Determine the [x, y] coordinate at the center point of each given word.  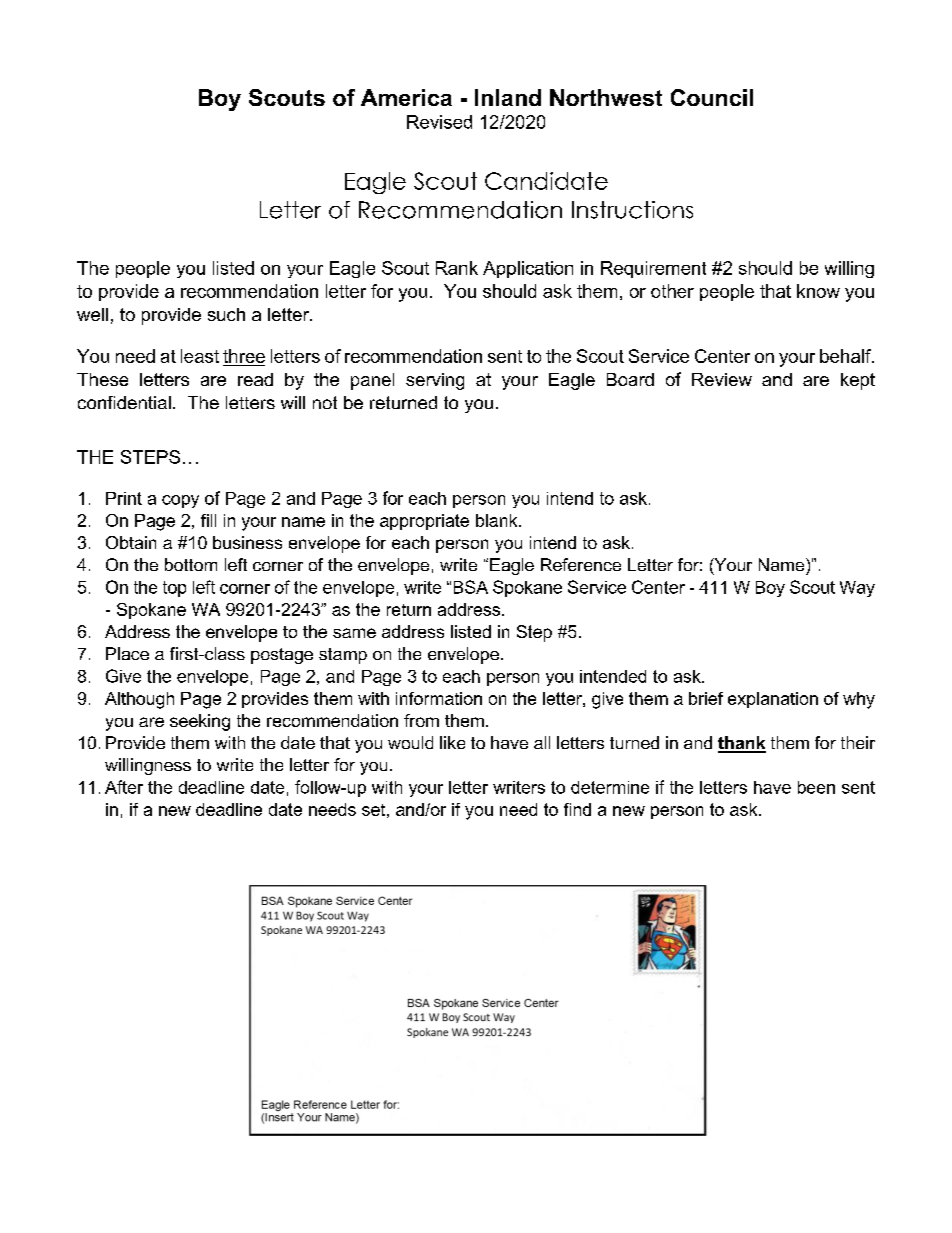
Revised [439, 122]
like [452, 742]
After [124, 787]
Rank [457, 268]
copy [180, 501]
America [406, 97]
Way [857, 589]
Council [712, 97]
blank [498, 520]
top [174, 589]
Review [722, 379]
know [818, 291]
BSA [471, 587]
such [226, 314]
